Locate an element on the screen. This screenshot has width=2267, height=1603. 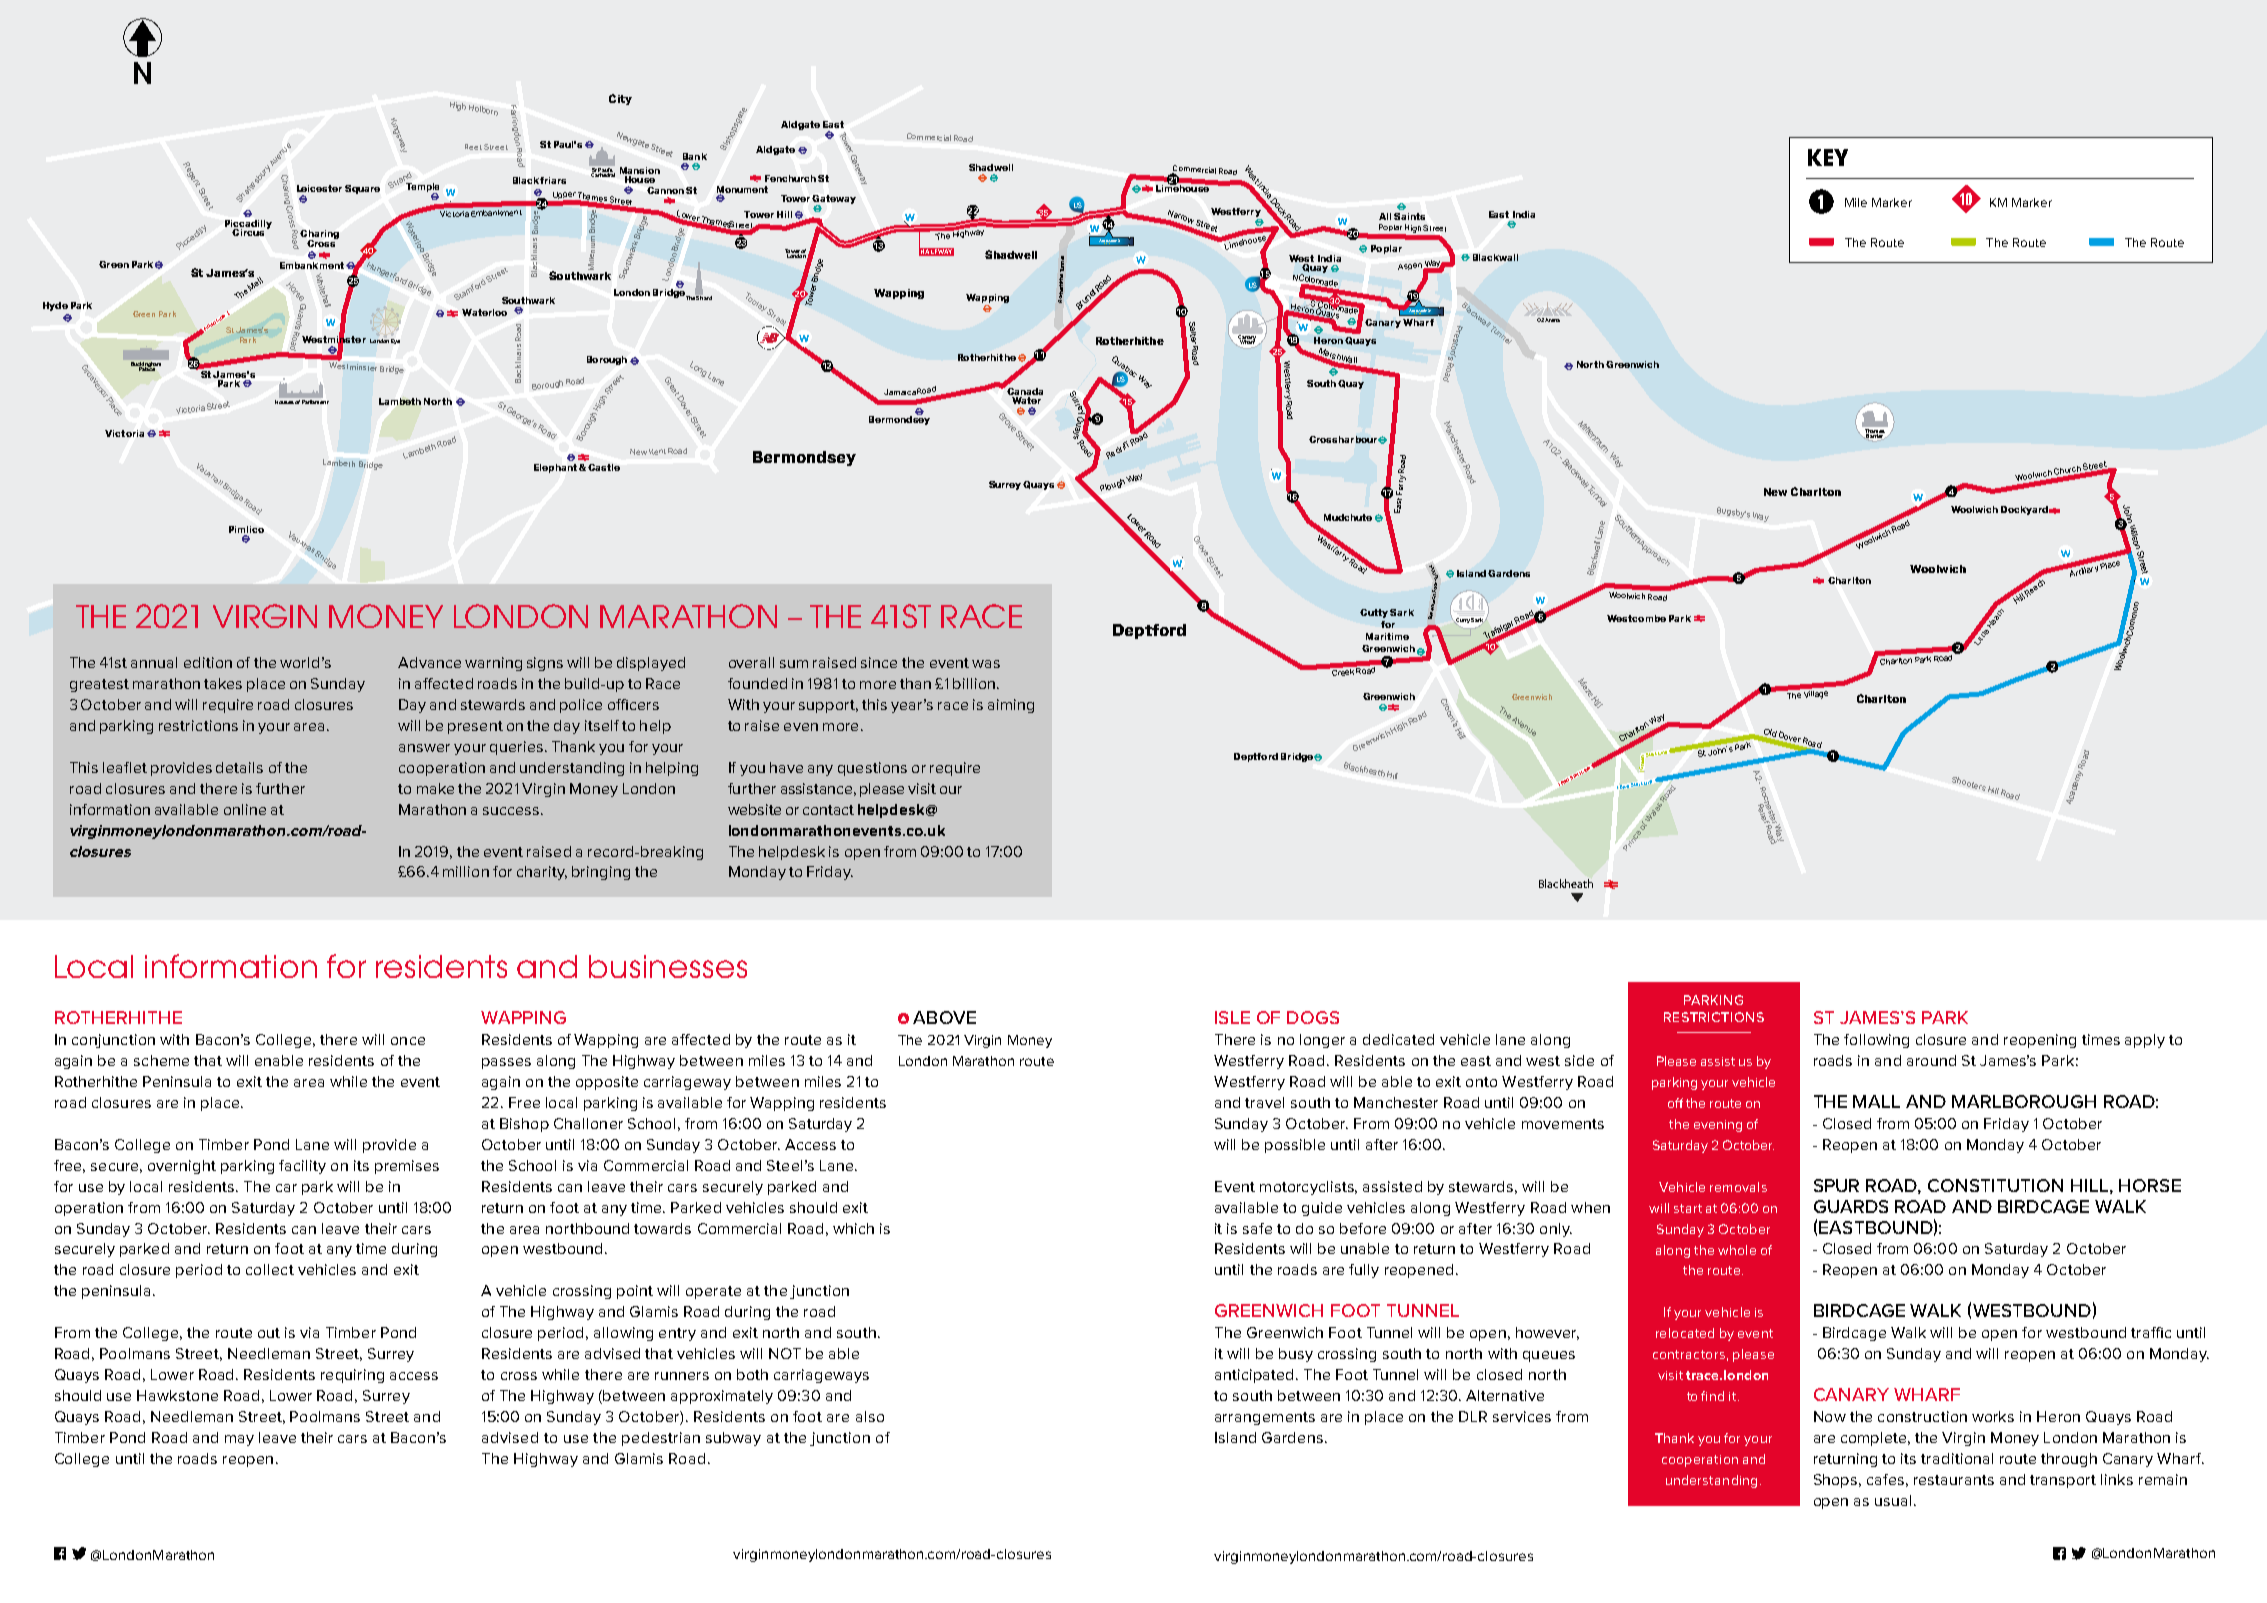
Saints is located at coordinates (1409, 216).
